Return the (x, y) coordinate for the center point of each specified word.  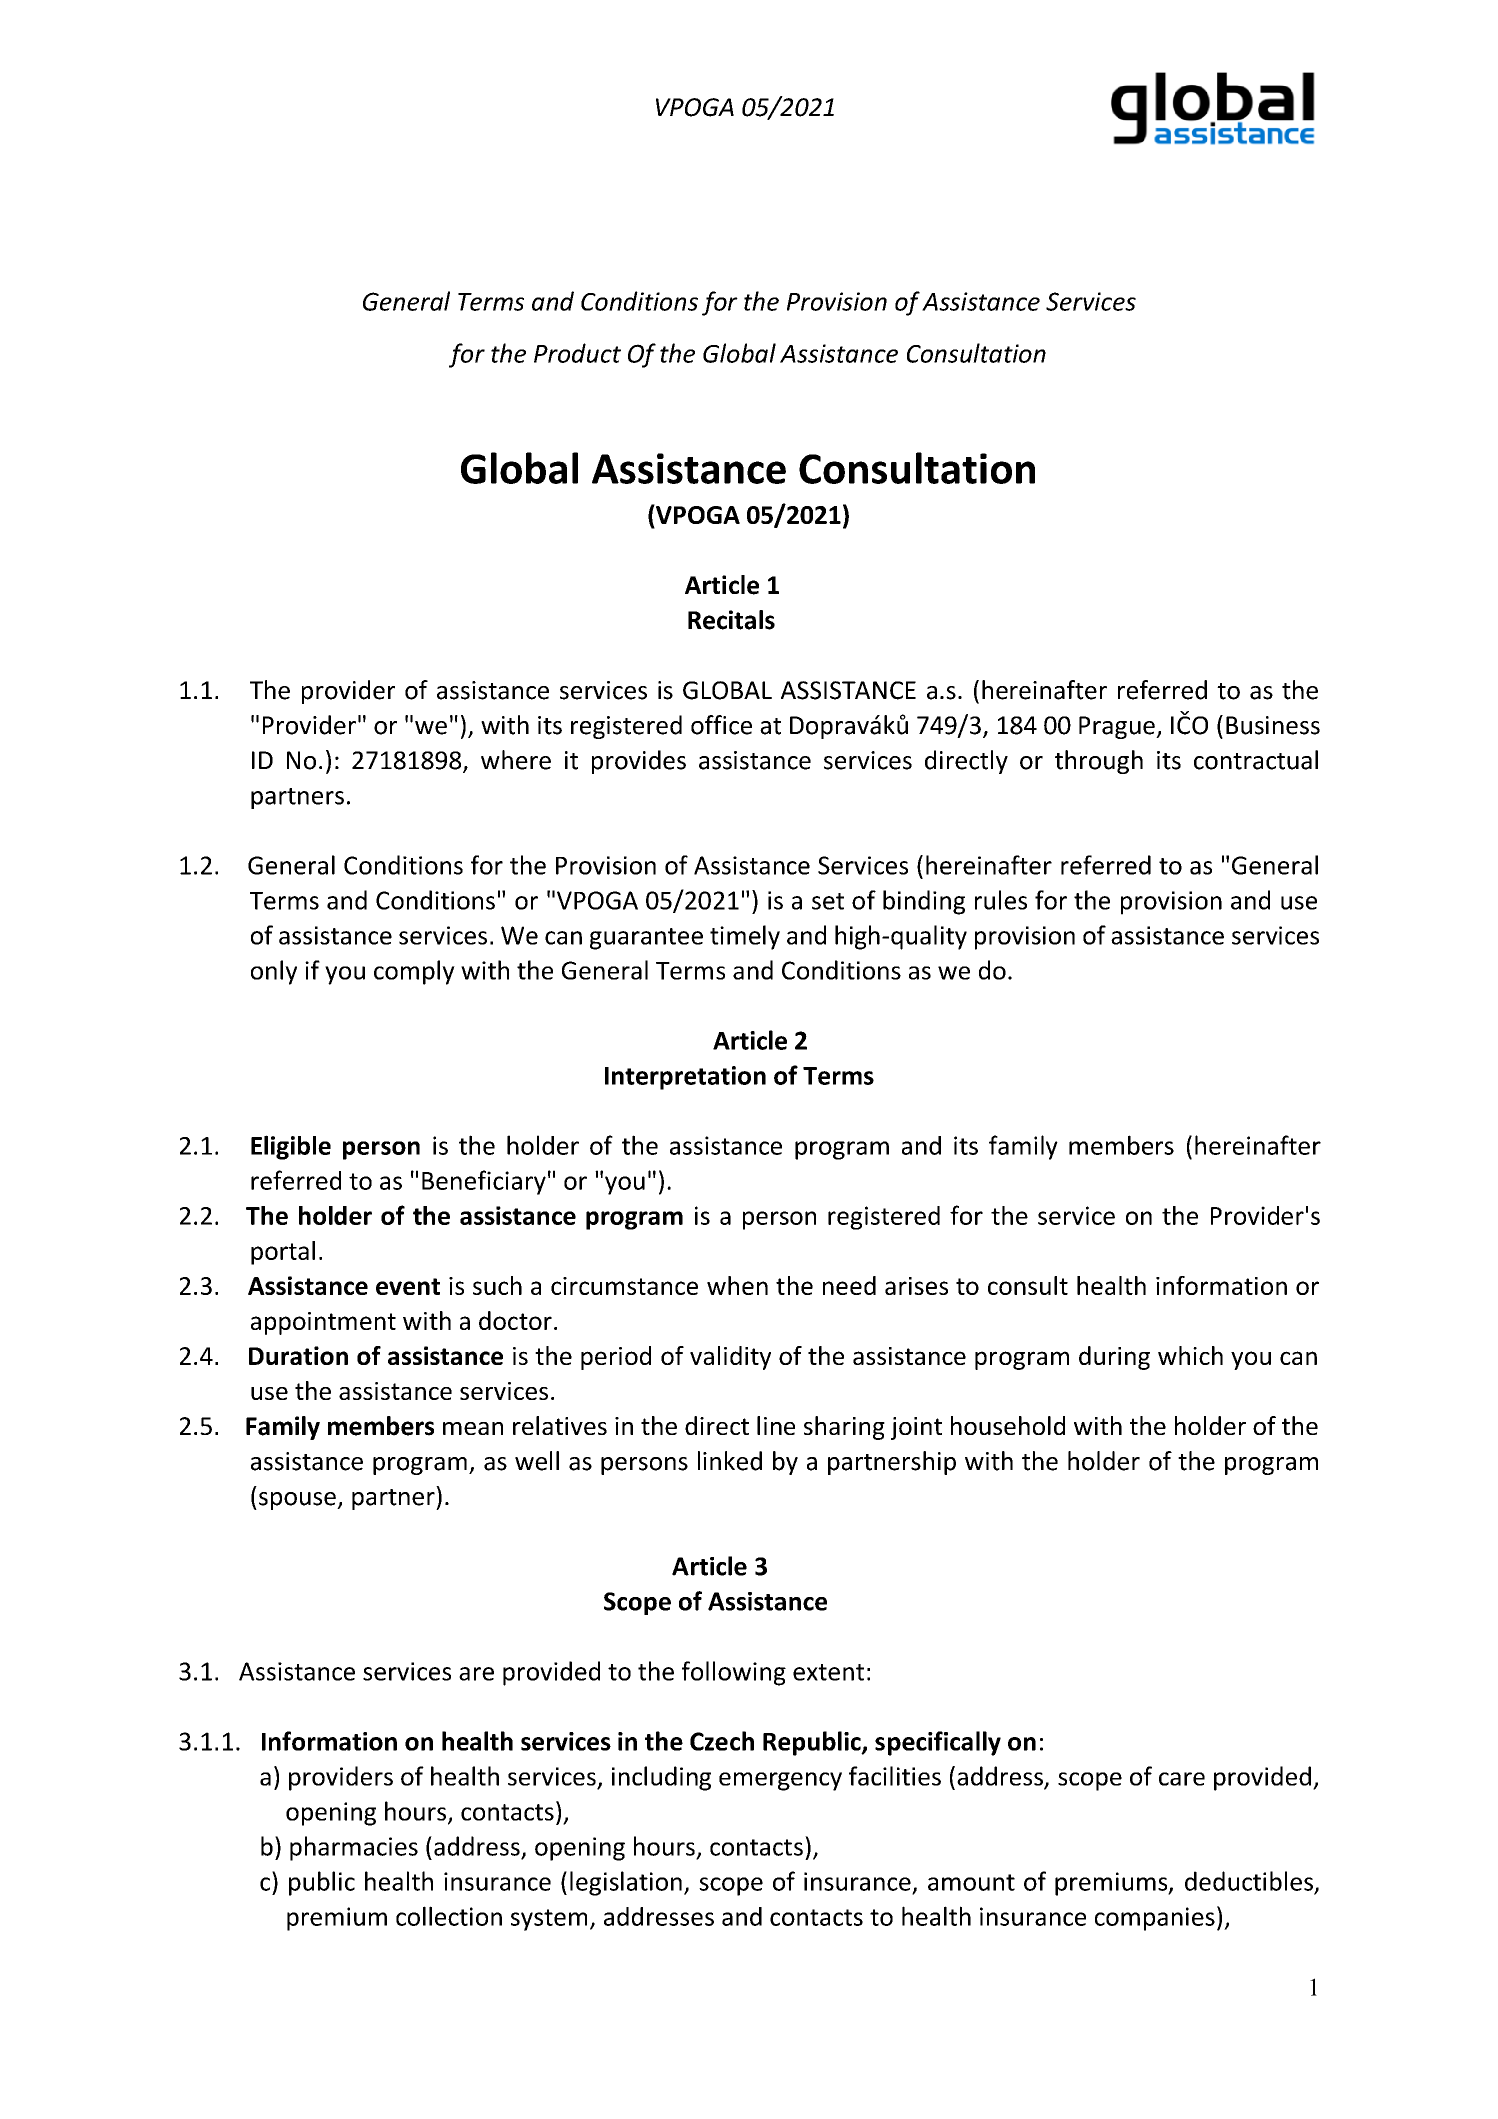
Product (577, 353)
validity (730, 1358)
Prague (1118, 727)
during (1114, 1358)
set (828, 901)
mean (473, 1428)
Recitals (731, 620)
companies (1155, 1919)
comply (414, 972)
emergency (780, 1781)
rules (1001, 900)
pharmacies (354, 1848)
